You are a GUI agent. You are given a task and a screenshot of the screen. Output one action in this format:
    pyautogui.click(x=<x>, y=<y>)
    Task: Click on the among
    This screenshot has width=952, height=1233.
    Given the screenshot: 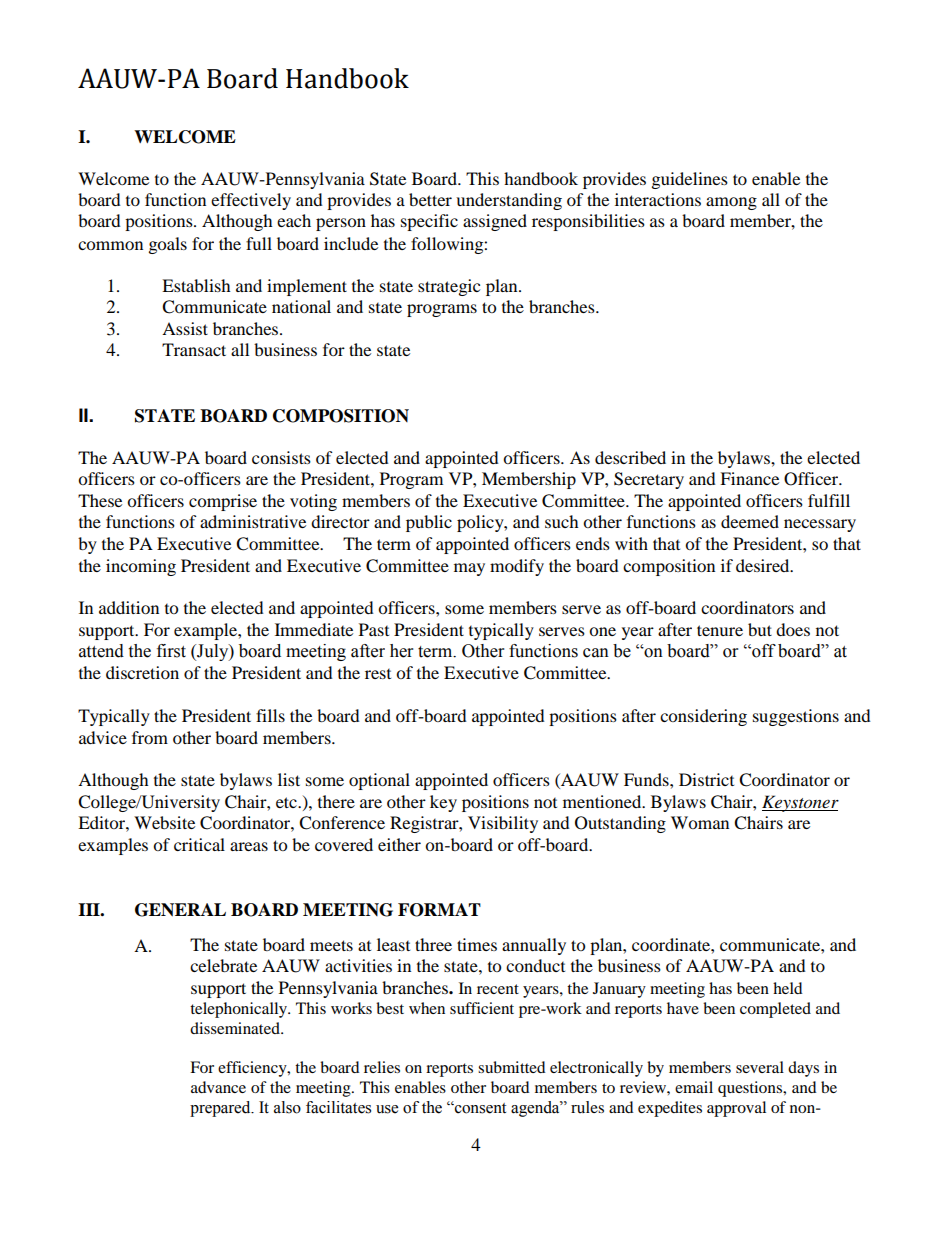 What is the action you would take?
    pyautogui.click(x=731, y=203)
